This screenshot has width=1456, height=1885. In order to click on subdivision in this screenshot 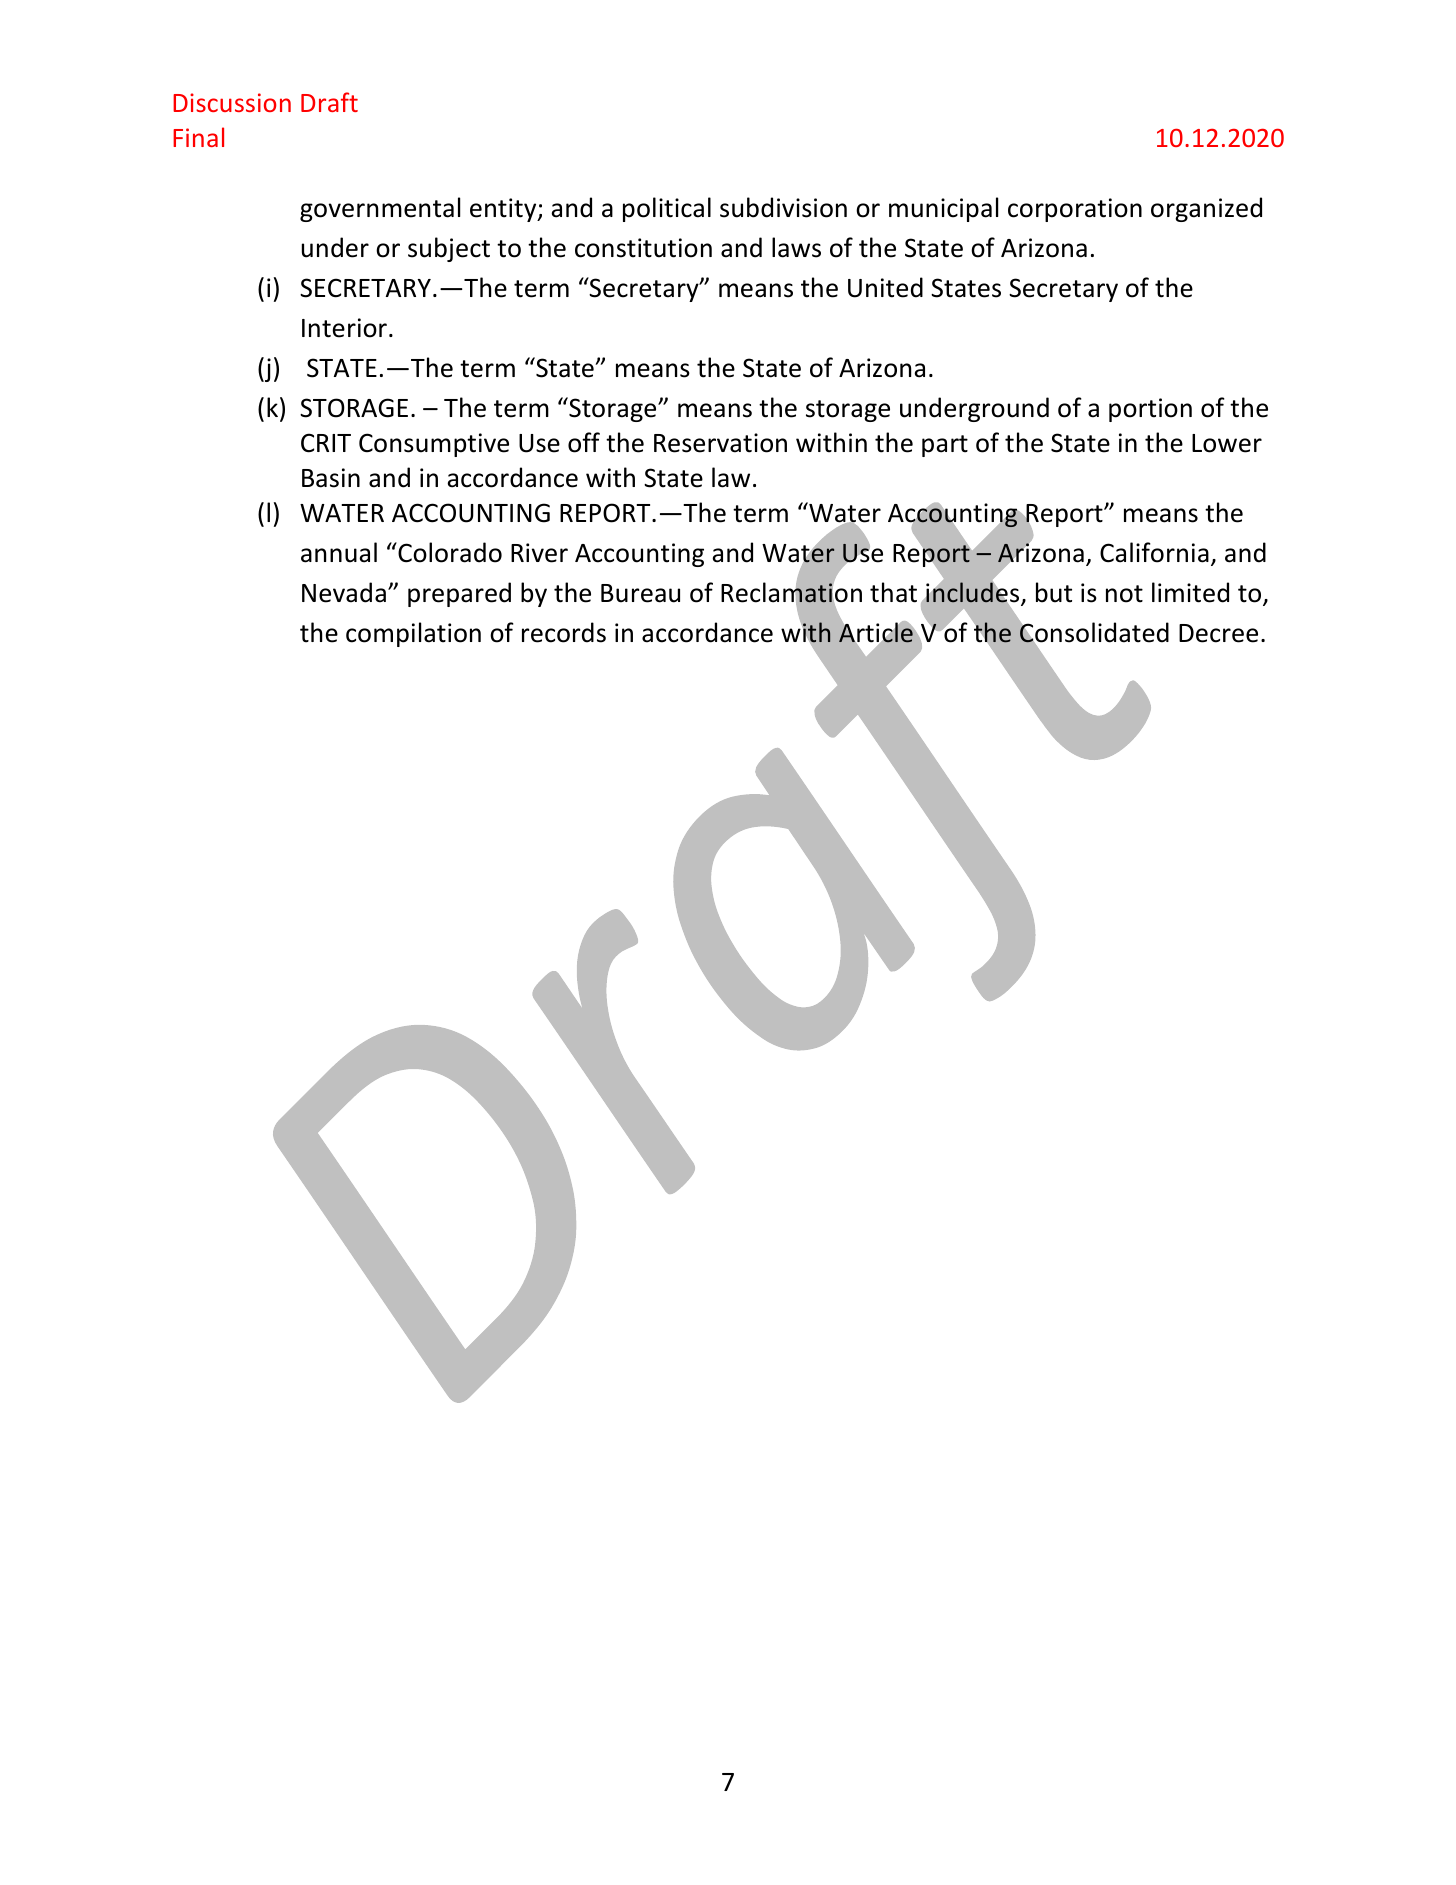, I will do `click(783, 207)`.
